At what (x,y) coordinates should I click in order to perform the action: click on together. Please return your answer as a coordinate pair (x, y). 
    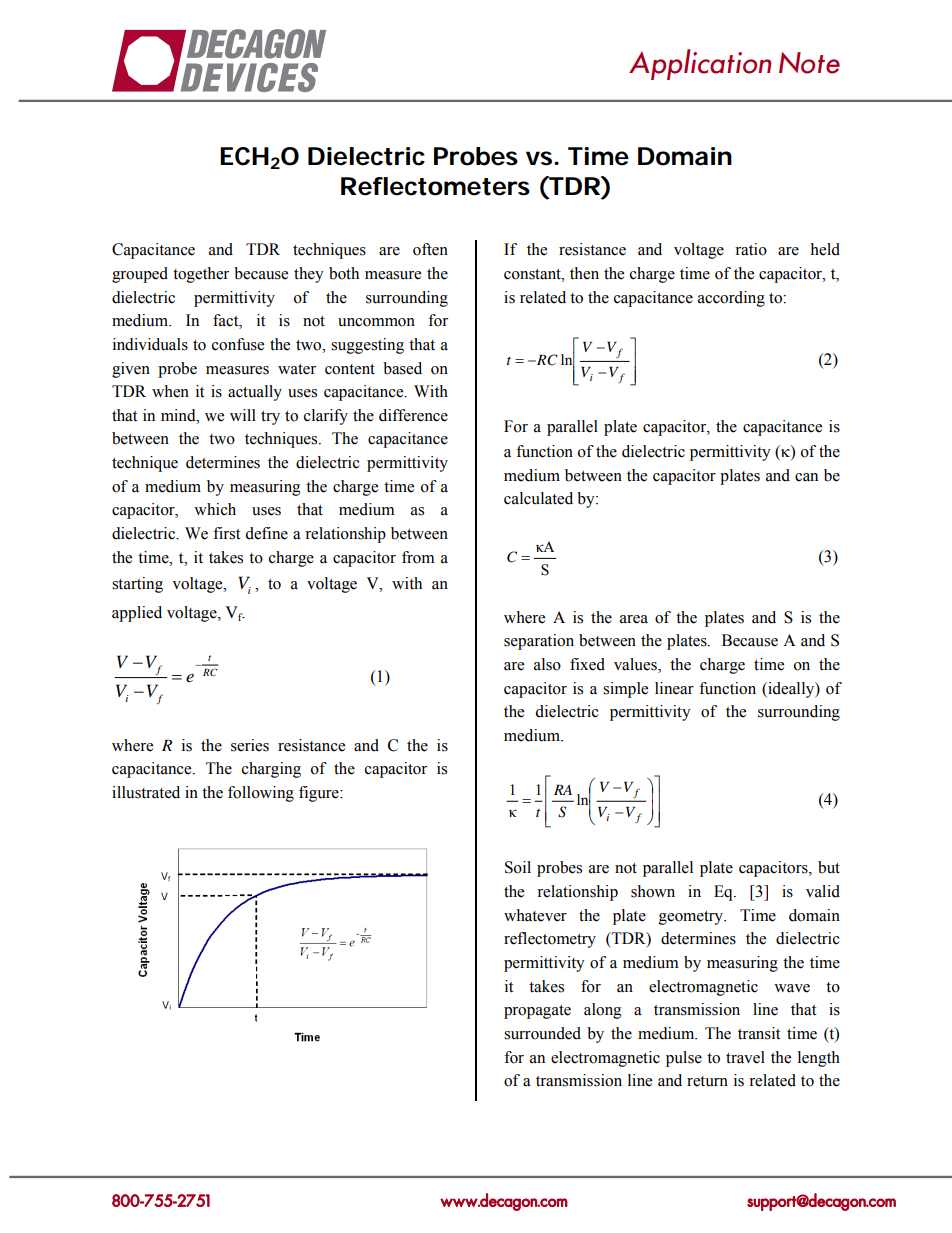
    Looking at the image, I should click on (201, 275).
